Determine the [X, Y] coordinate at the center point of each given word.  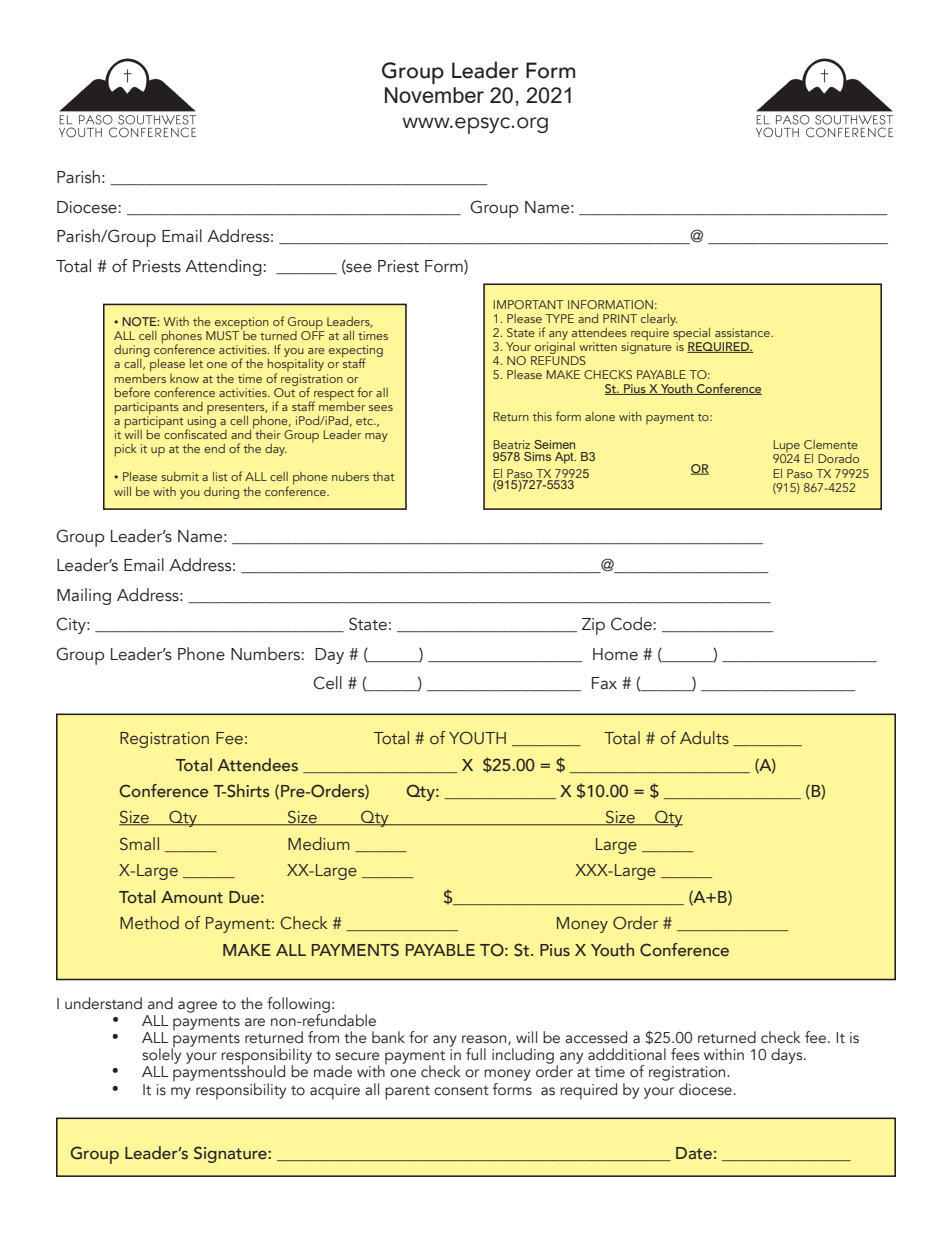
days [788, 1056]
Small [139, 843]
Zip [593, 626]
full [476, 1054]
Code [631, 624]
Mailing [84, 596]
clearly [659, 321]
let [196, 363]
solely [161, 1055]
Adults [704, 738]
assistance [743, 332]
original [554, 349]
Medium [319, 843]
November [434, 95]
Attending [223, 267]
